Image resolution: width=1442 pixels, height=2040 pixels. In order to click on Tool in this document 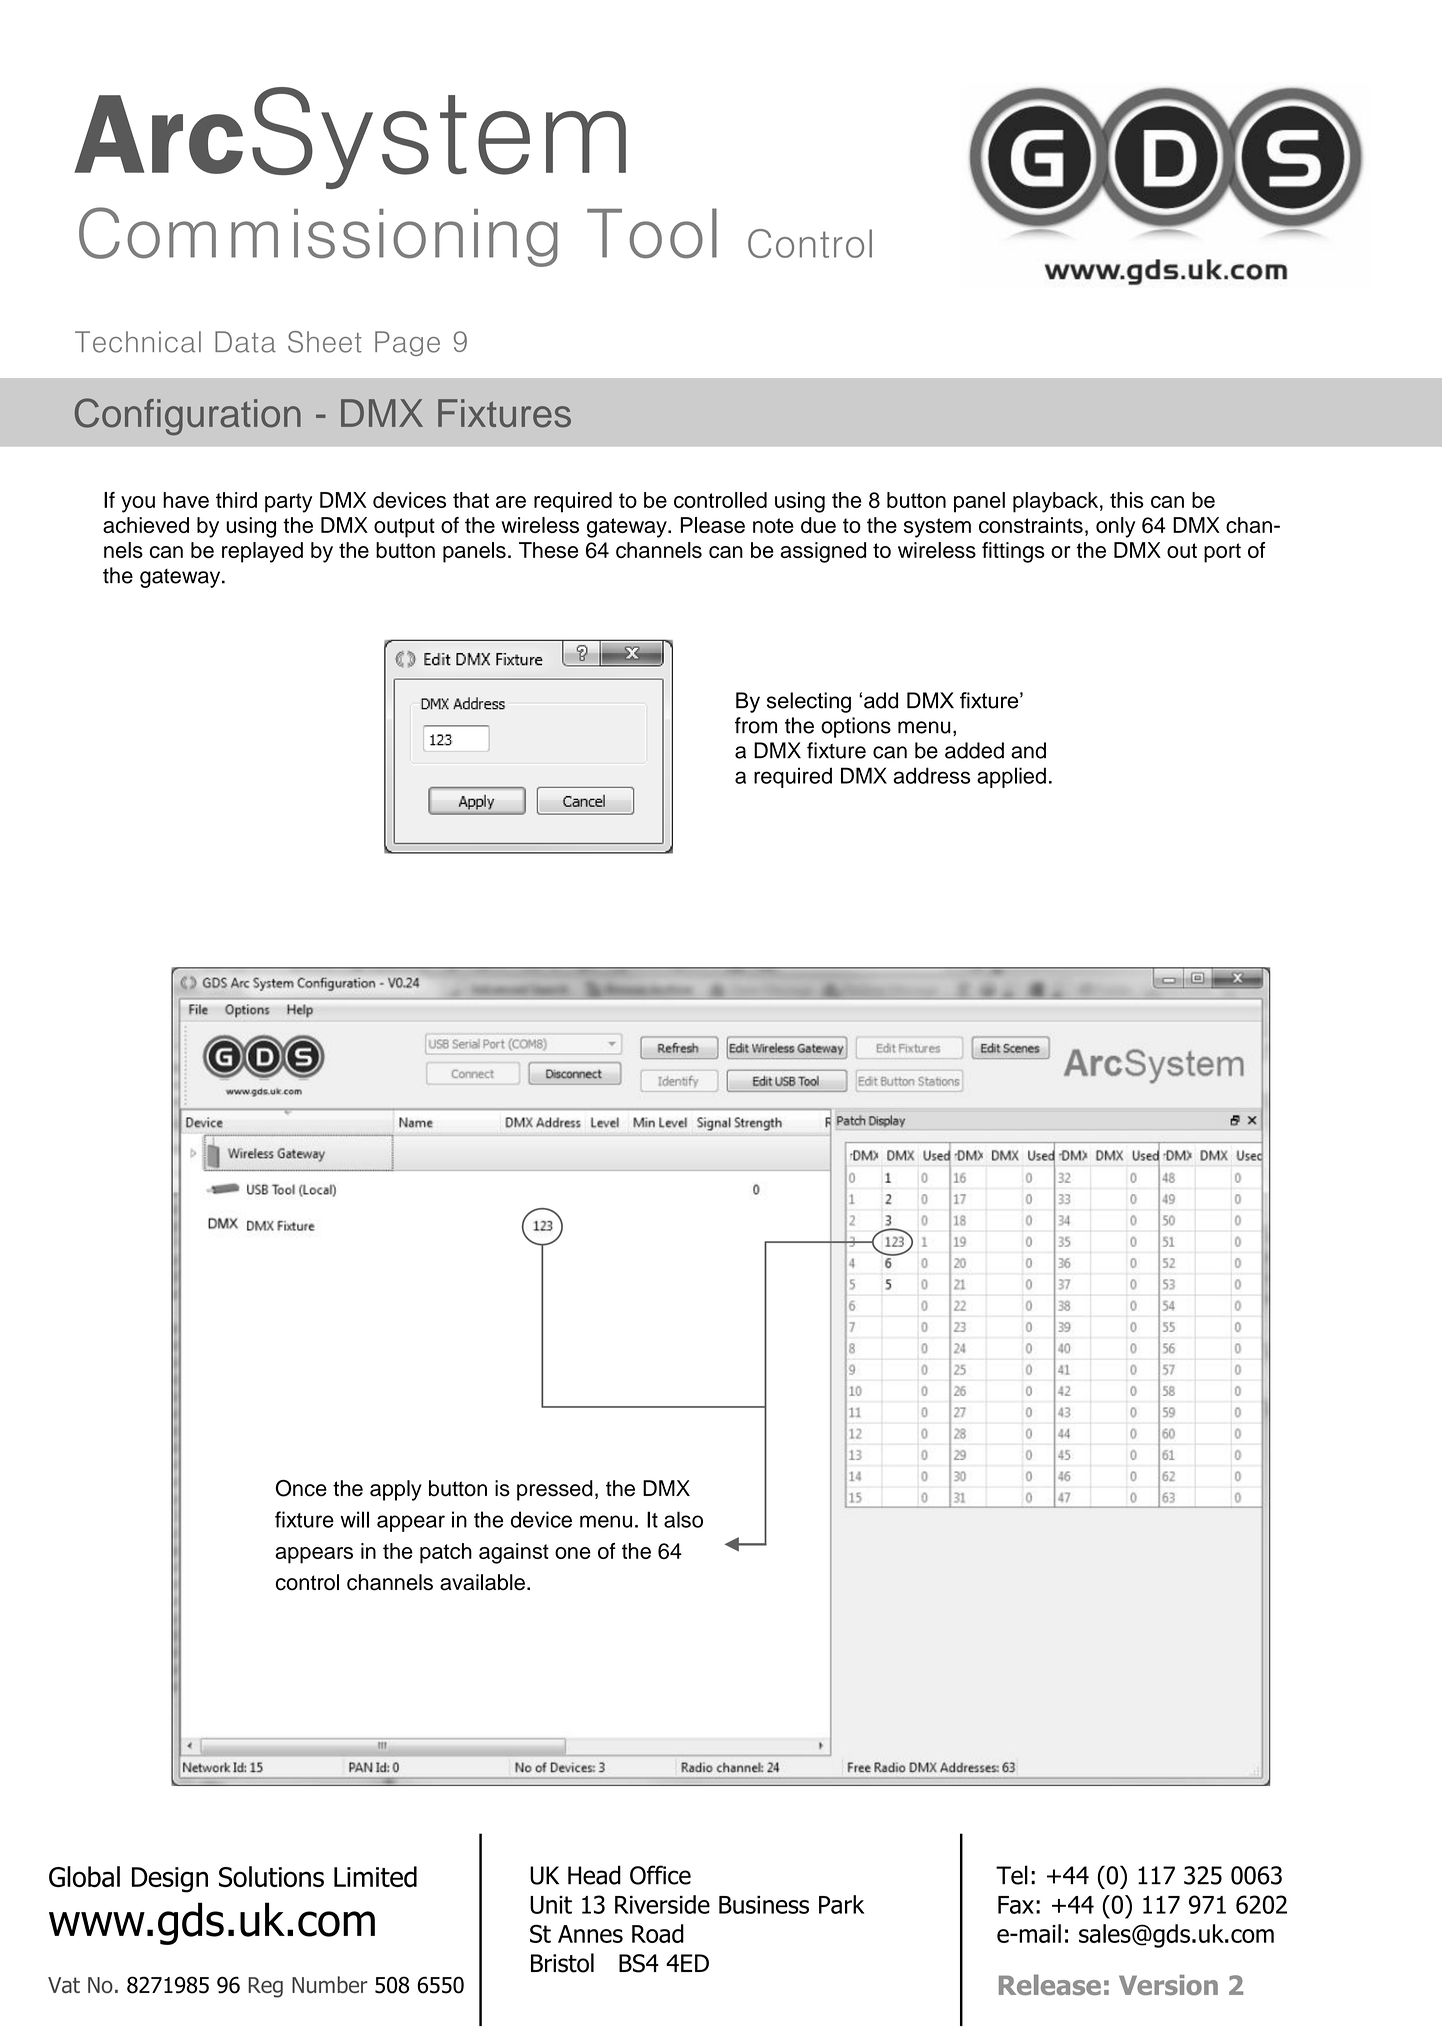, I will do `click(652, 233)`.
